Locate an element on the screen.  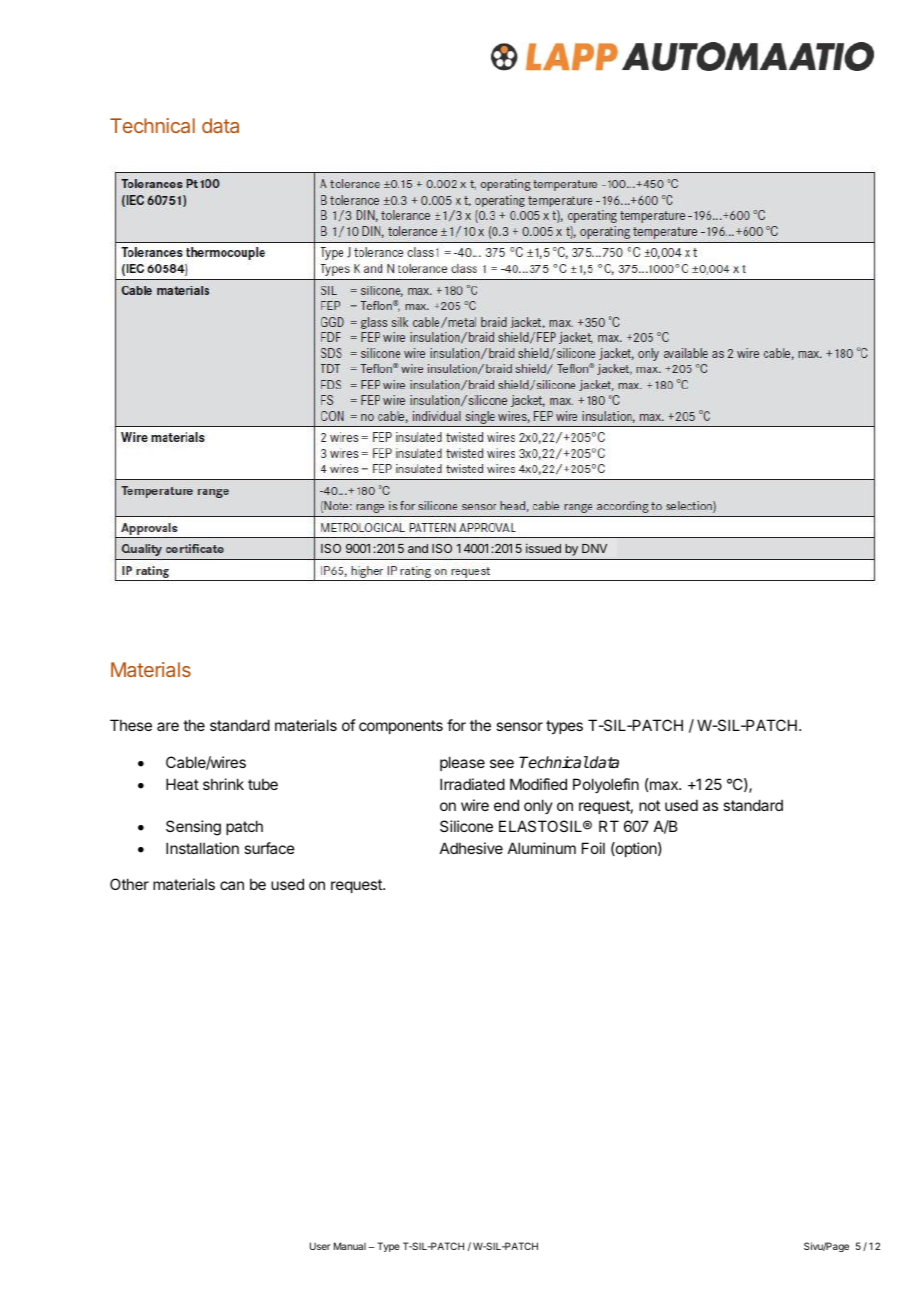
can is located at coordinates (232, 885).
